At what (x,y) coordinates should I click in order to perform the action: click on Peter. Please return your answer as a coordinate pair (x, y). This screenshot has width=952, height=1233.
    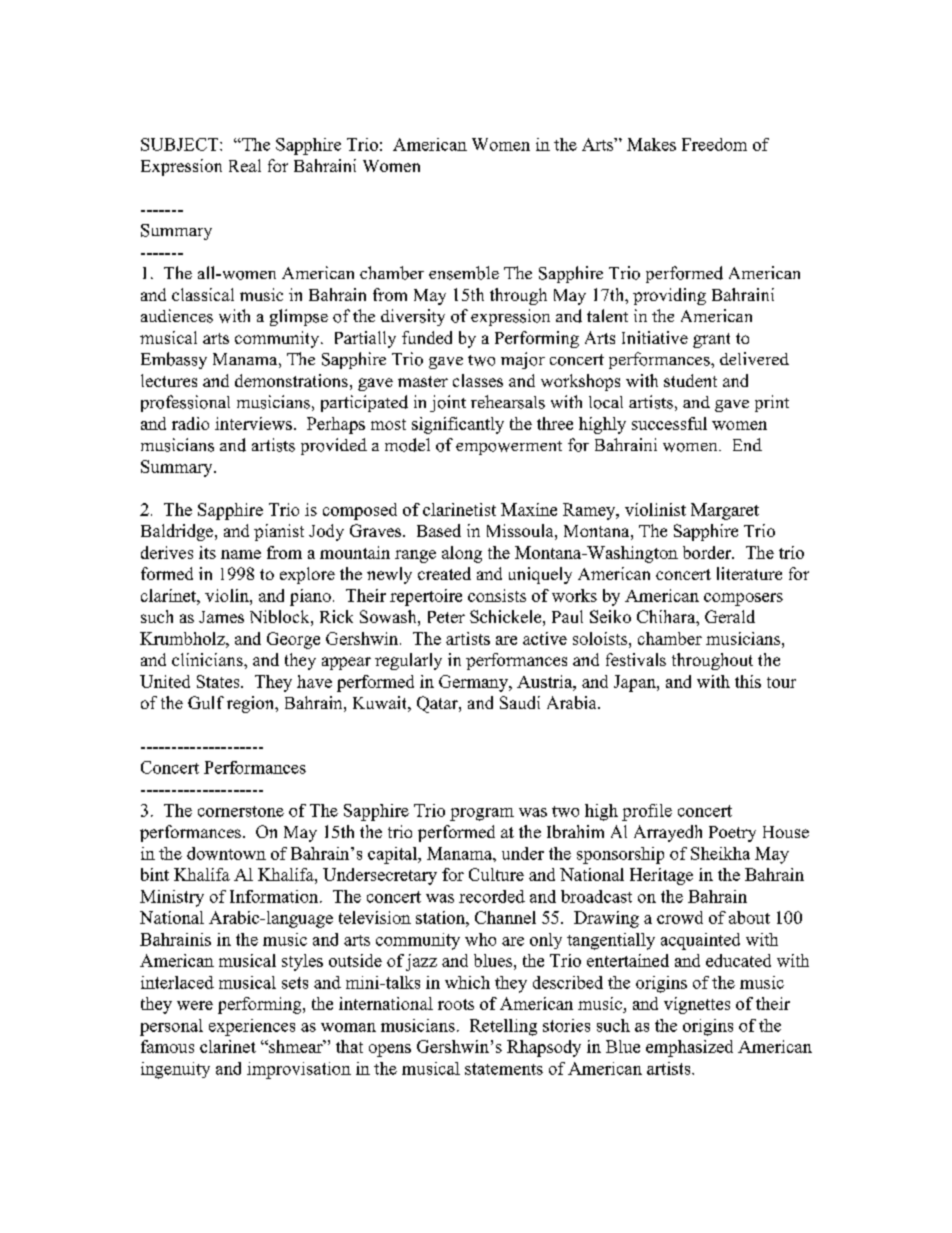
    Looking at the image, I should click on (446, 617).
